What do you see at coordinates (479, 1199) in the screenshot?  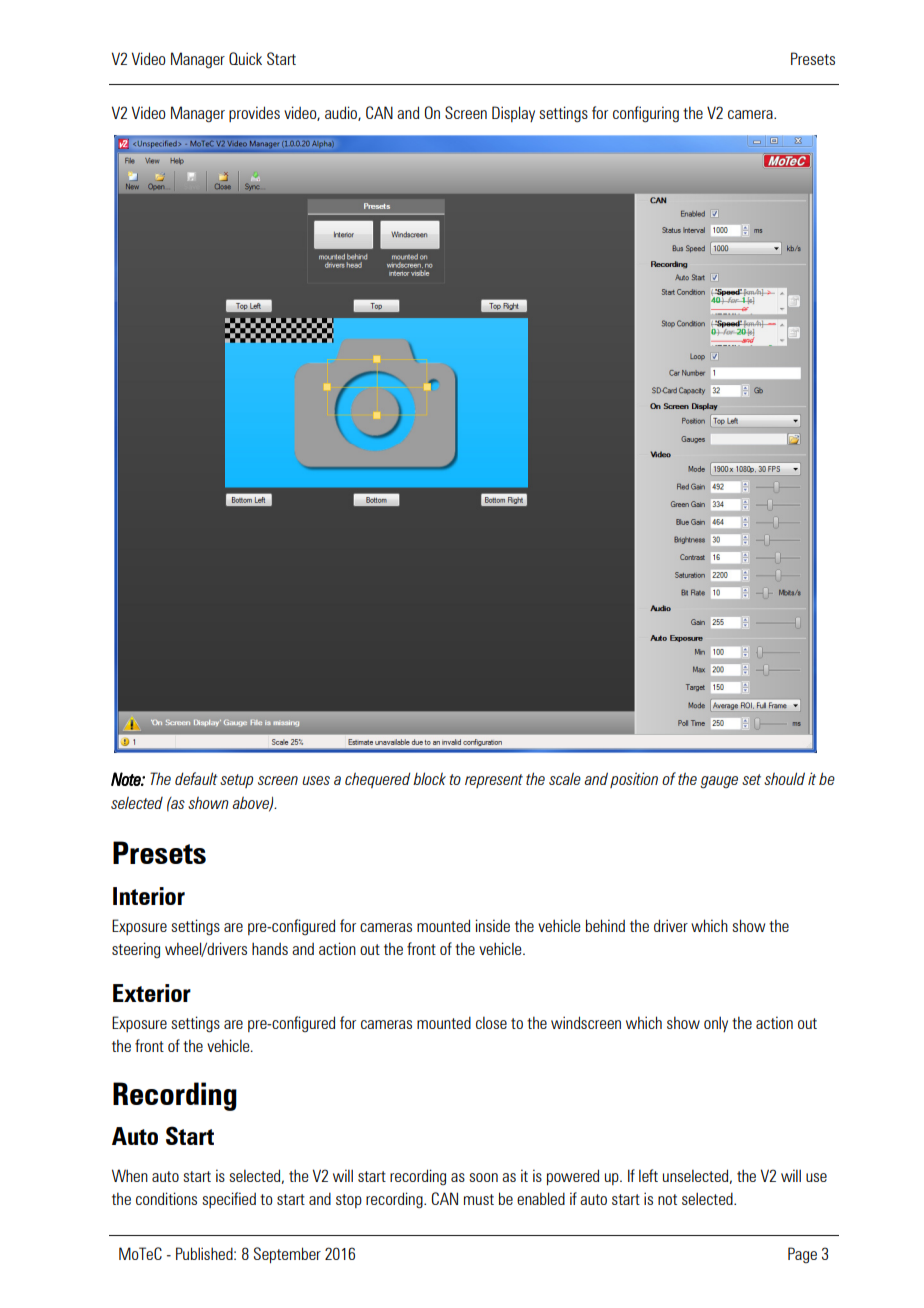 I see `must` at bounding box center [479, 1199].
